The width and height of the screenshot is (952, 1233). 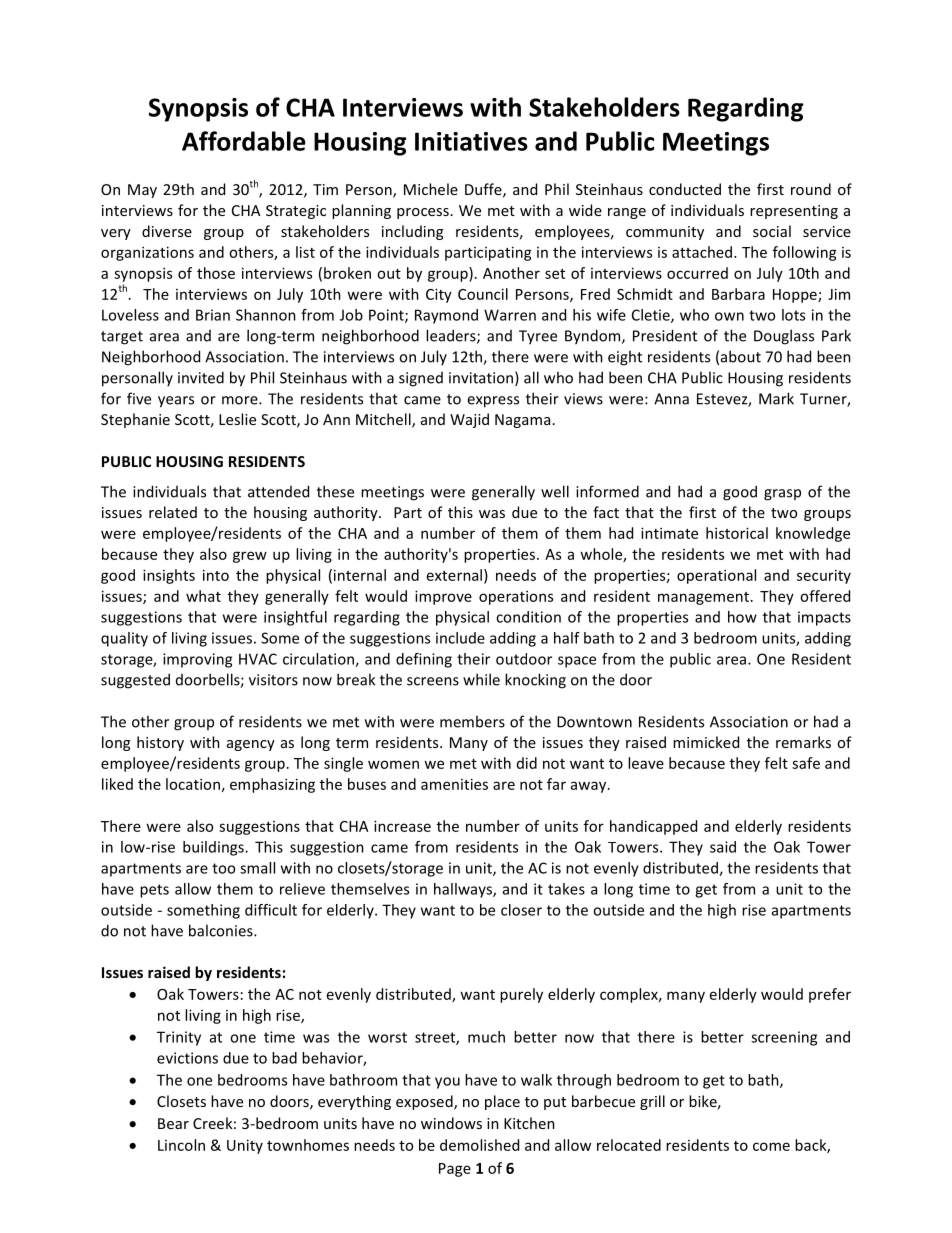 What do you see at coordinates (811, 189) in the screenshot?
I see `round` at bounding box center [811, 189].
